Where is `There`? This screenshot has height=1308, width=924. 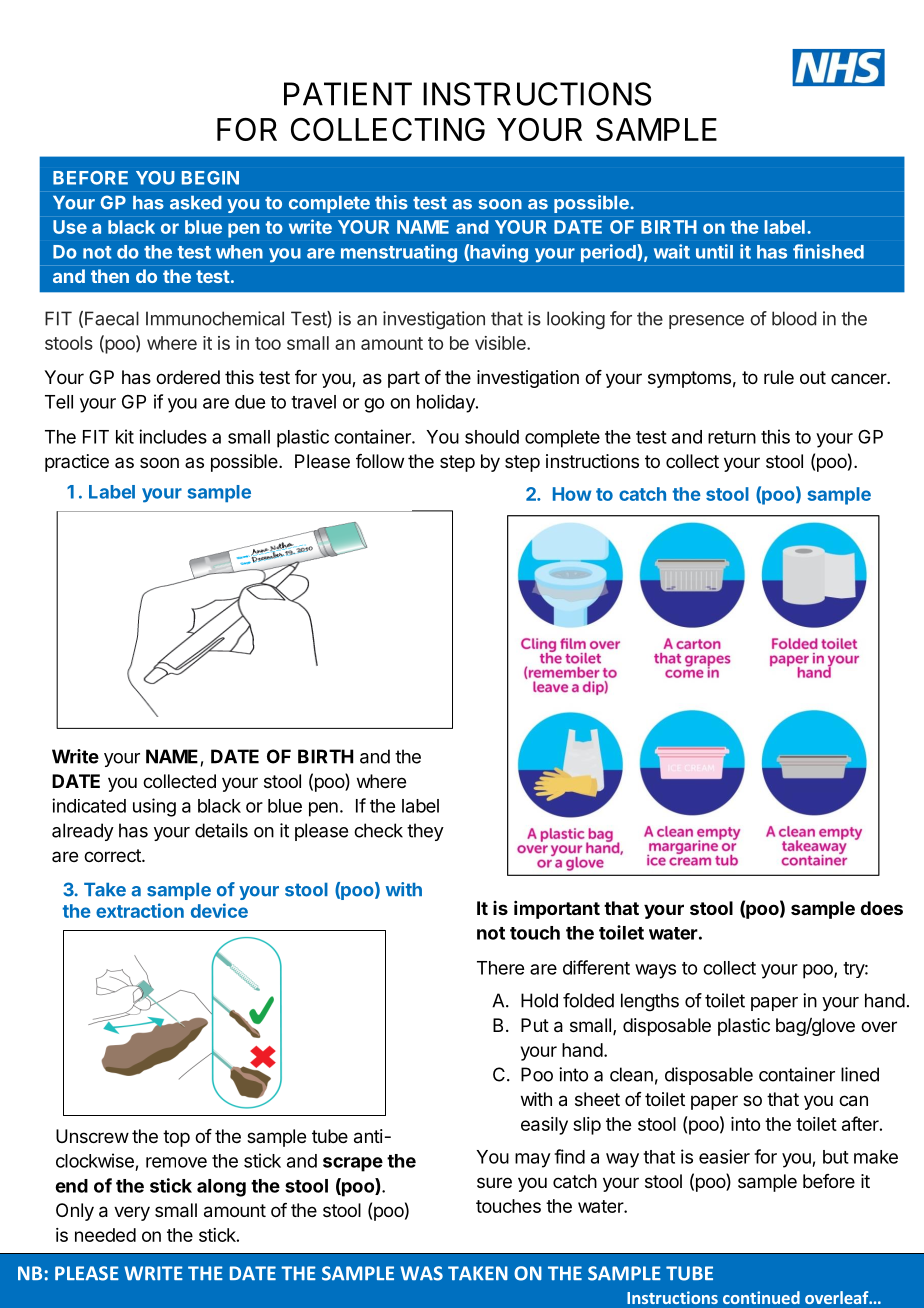
There is located at coordinates (500, 968).
